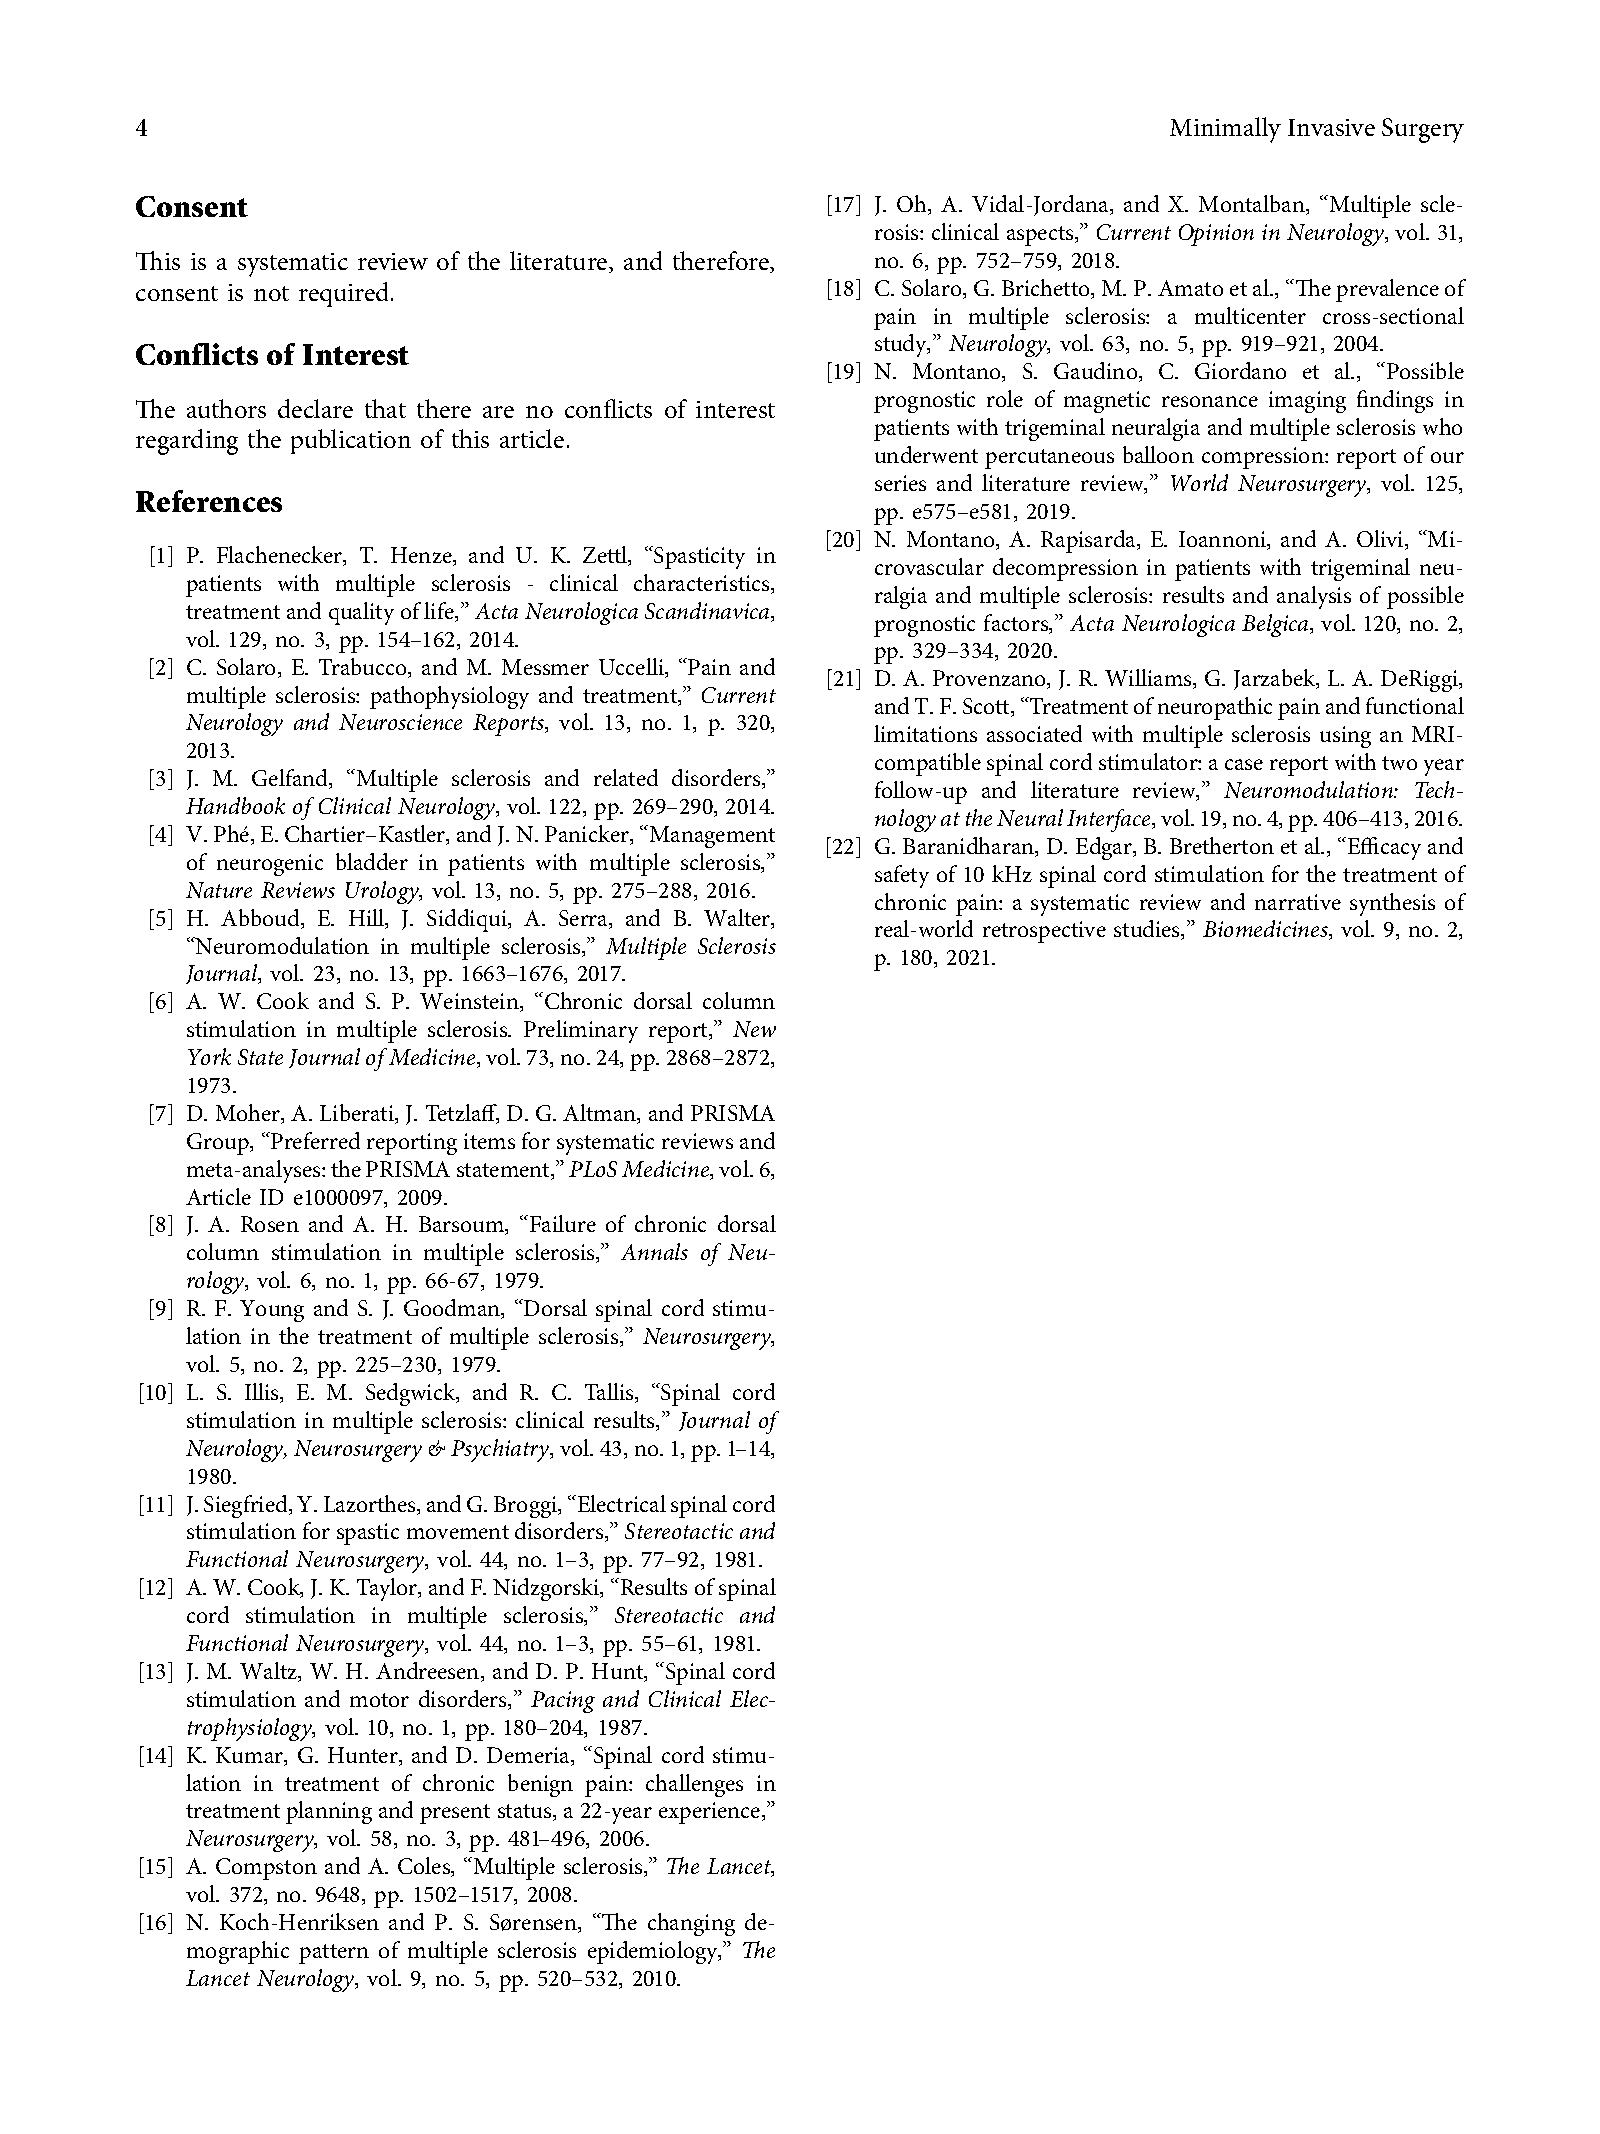  Describe the element at coordinates (1331, 127) in the screenshot. I see `Invasive` at that location.
